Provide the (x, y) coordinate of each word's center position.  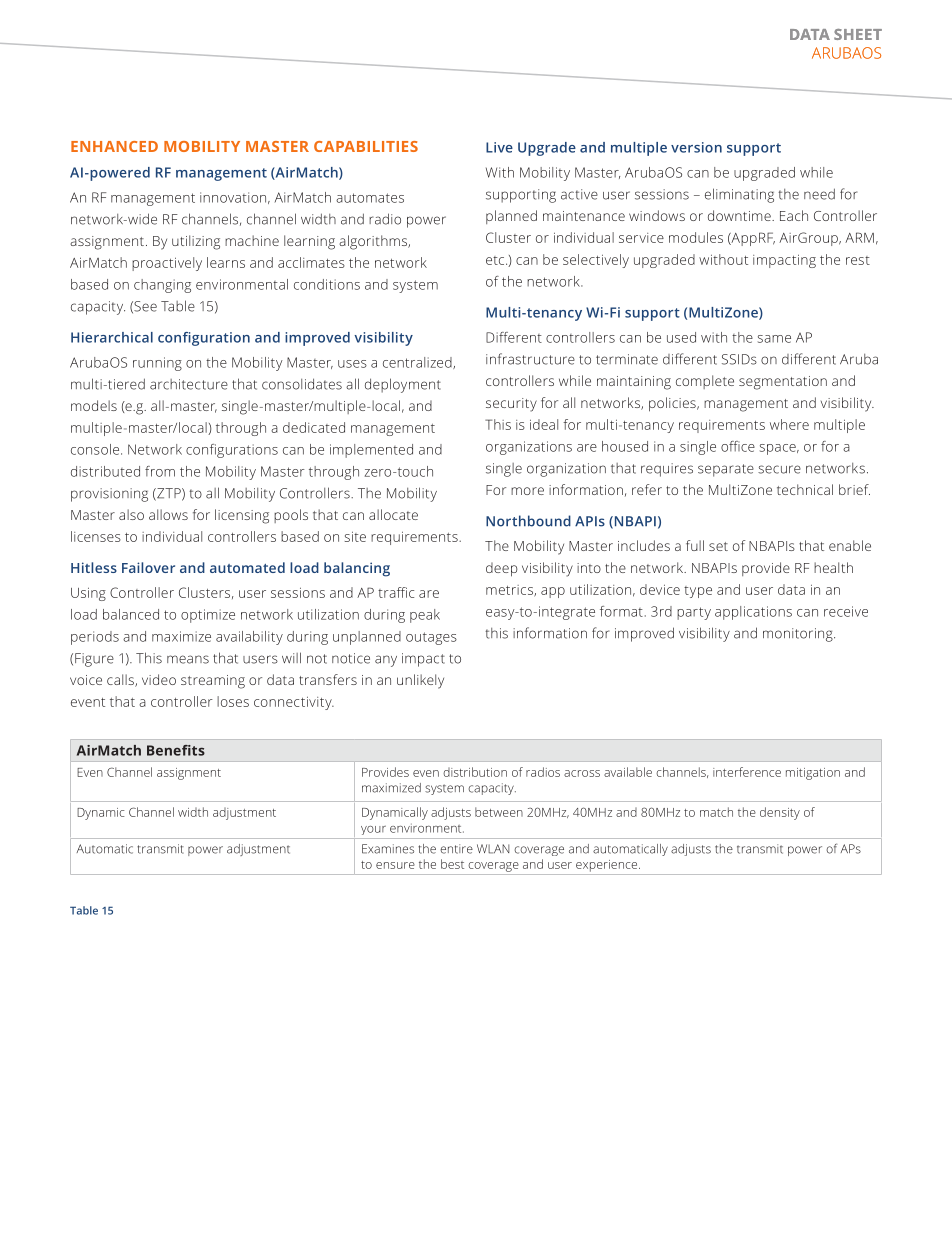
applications (753, 613)
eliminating (739, 195)
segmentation (783, 383)
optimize (208, 616)
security (511, 405)
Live (499, 147)
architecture (189, 384)
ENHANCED (114, 146)
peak (425, 616)
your (373, 830)
